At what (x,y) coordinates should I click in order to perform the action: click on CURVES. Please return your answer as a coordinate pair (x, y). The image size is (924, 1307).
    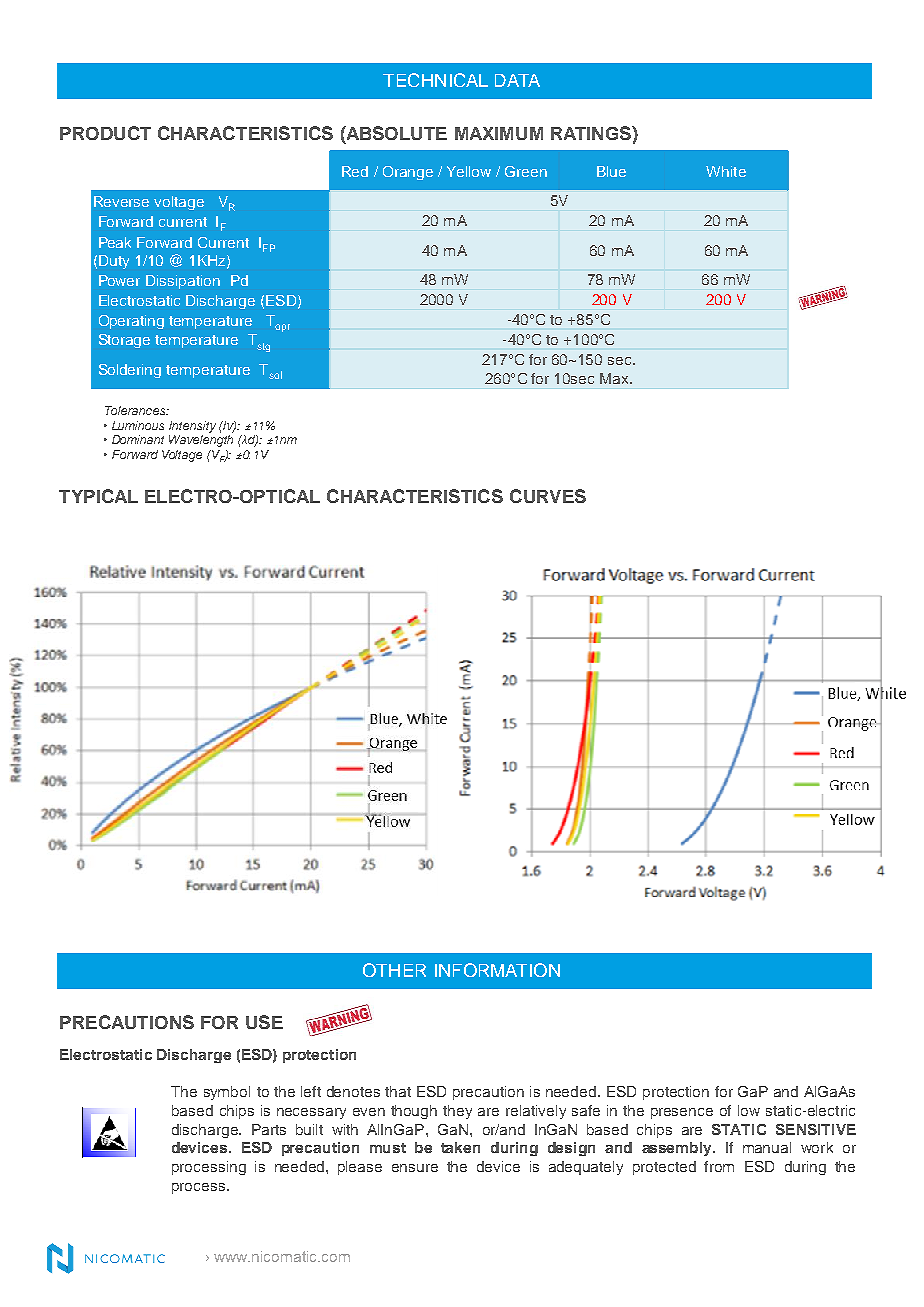
    Looking at the image, I should click on (548, 496).
